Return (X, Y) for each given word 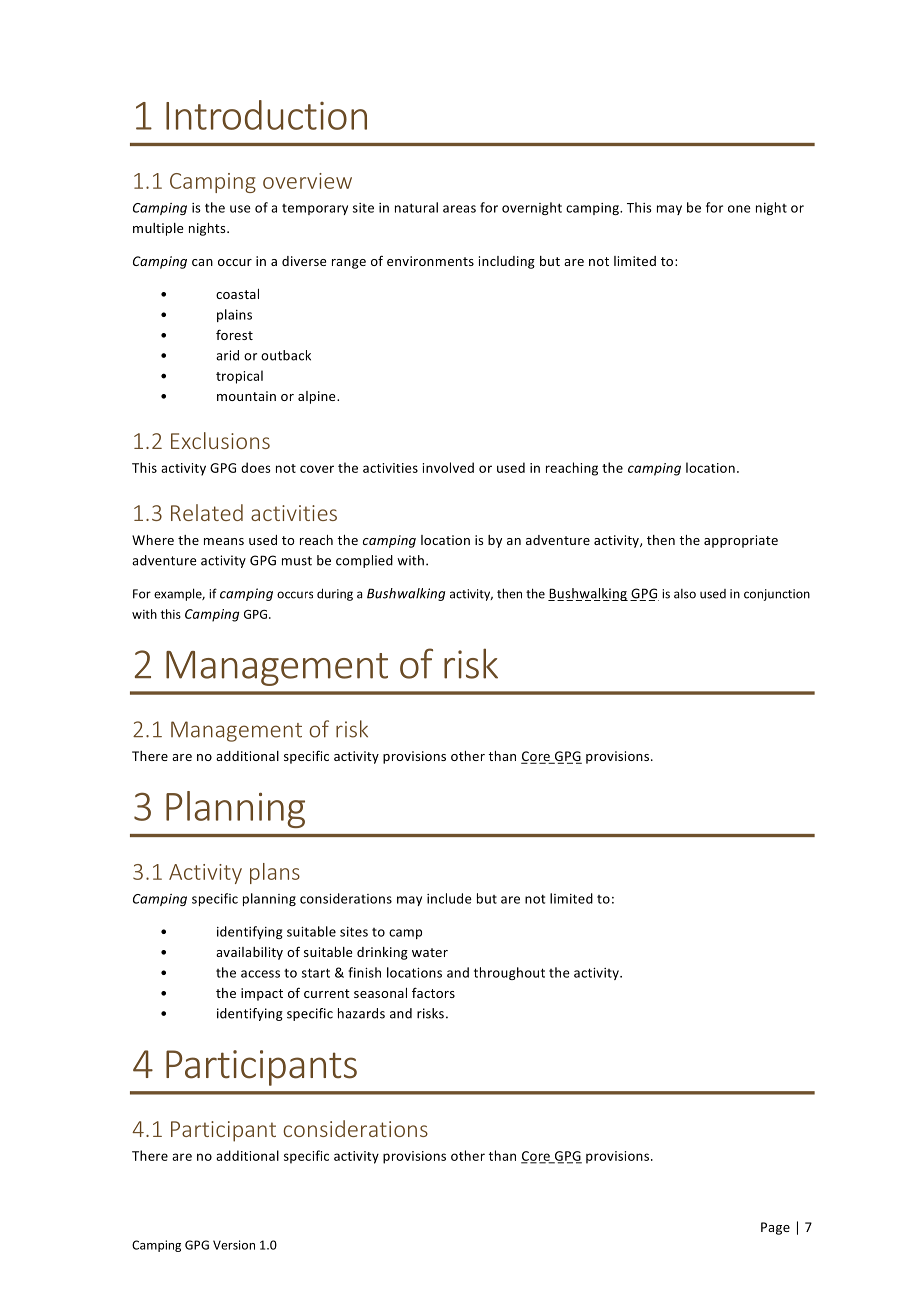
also (685, 594)
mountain (246, 396)
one (739, 209)
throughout (509, 973)
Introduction (266, 115)
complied (364, 561)
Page (775, 1228)
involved (448, 467)
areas (459, 209)
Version (234, 1245)
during (335, 594)
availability (249, 953)
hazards (361, 1013)
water (430, 952)
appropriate (741, 541)
